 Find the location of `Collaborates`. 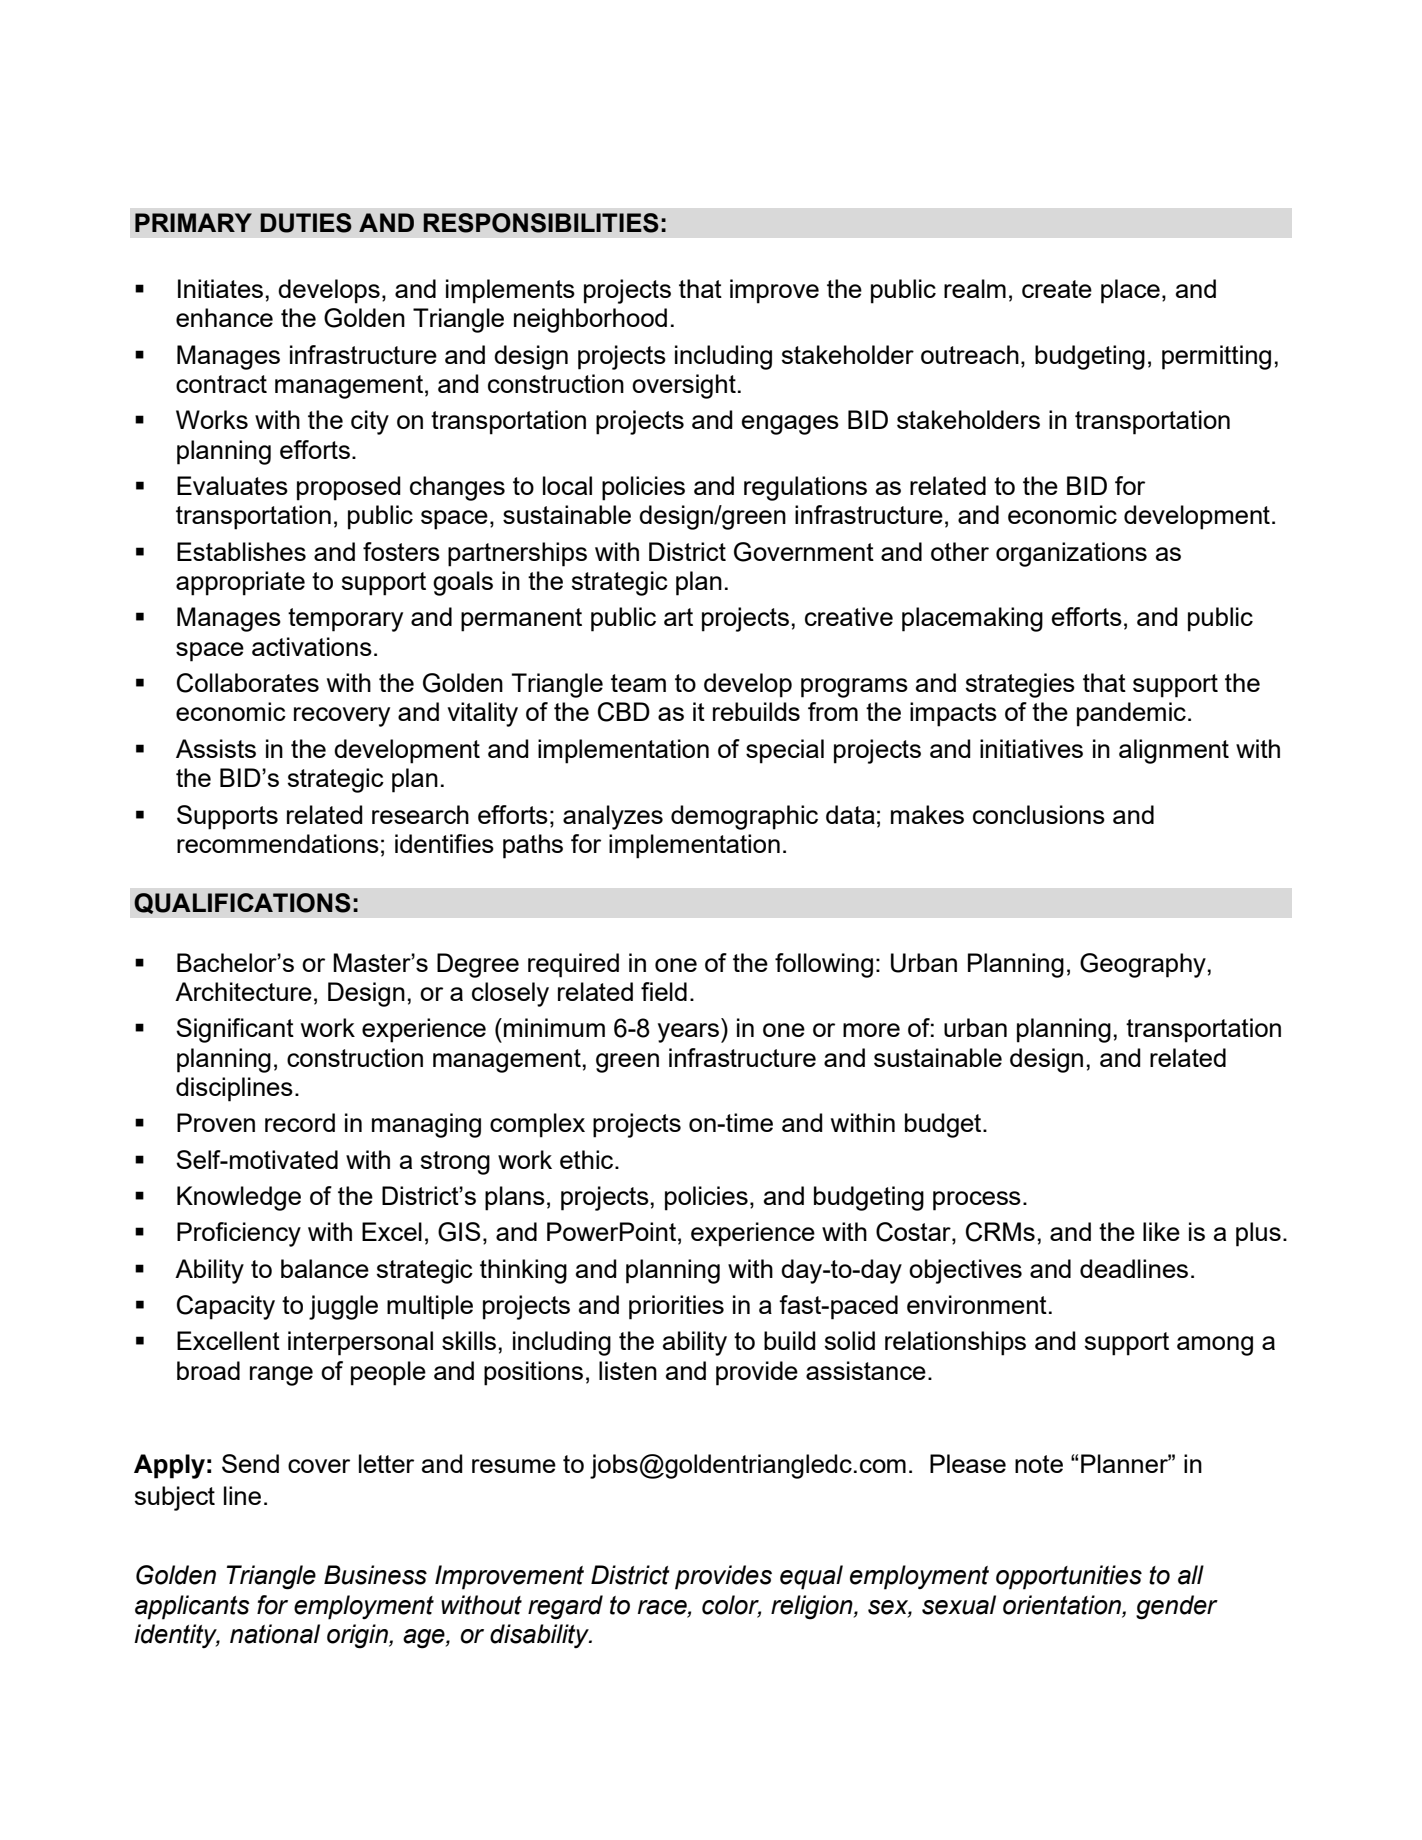

Collaborates is located at coordinates (248, 683).
